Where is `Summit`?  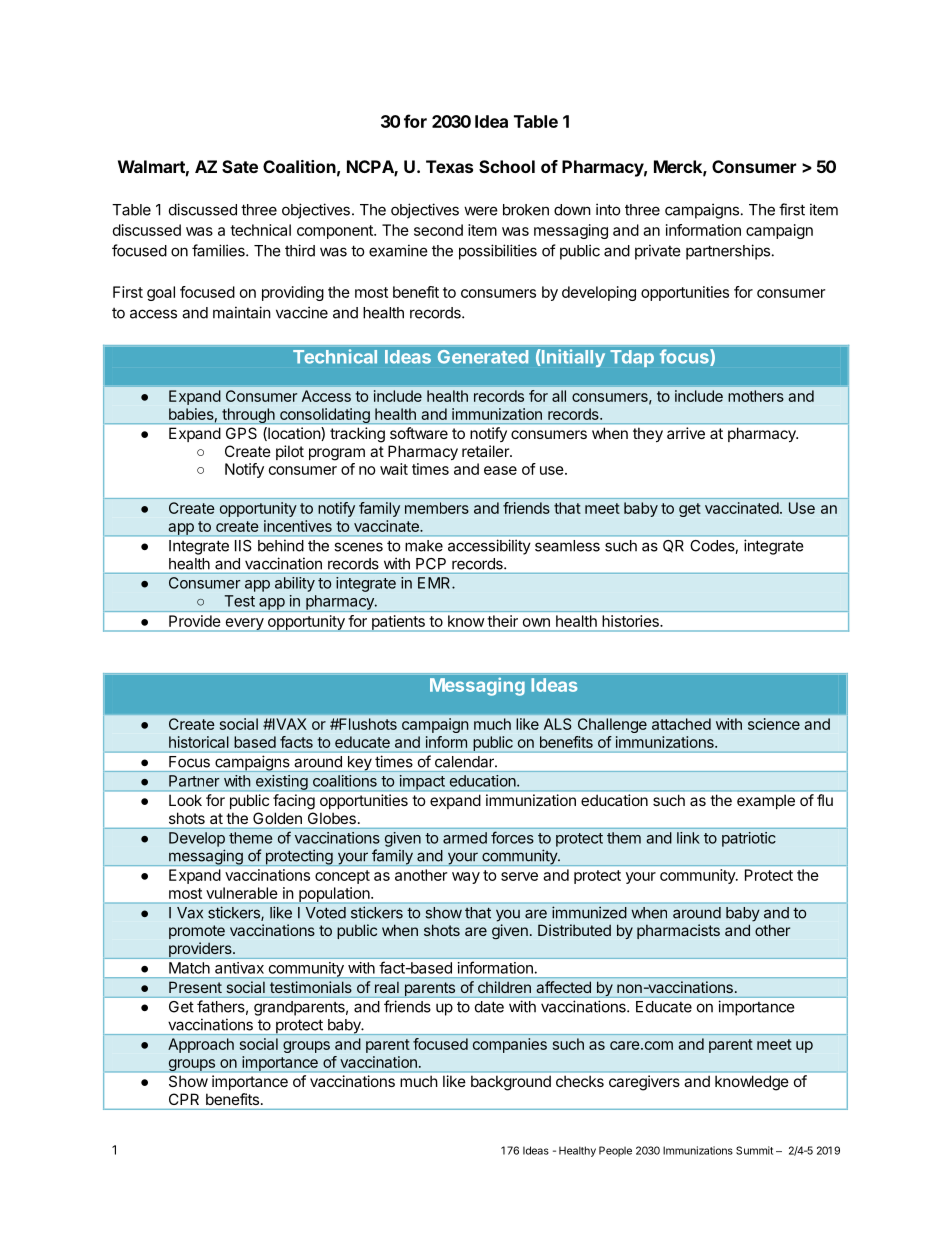 Summit is located at coordinates (754, 1150).
